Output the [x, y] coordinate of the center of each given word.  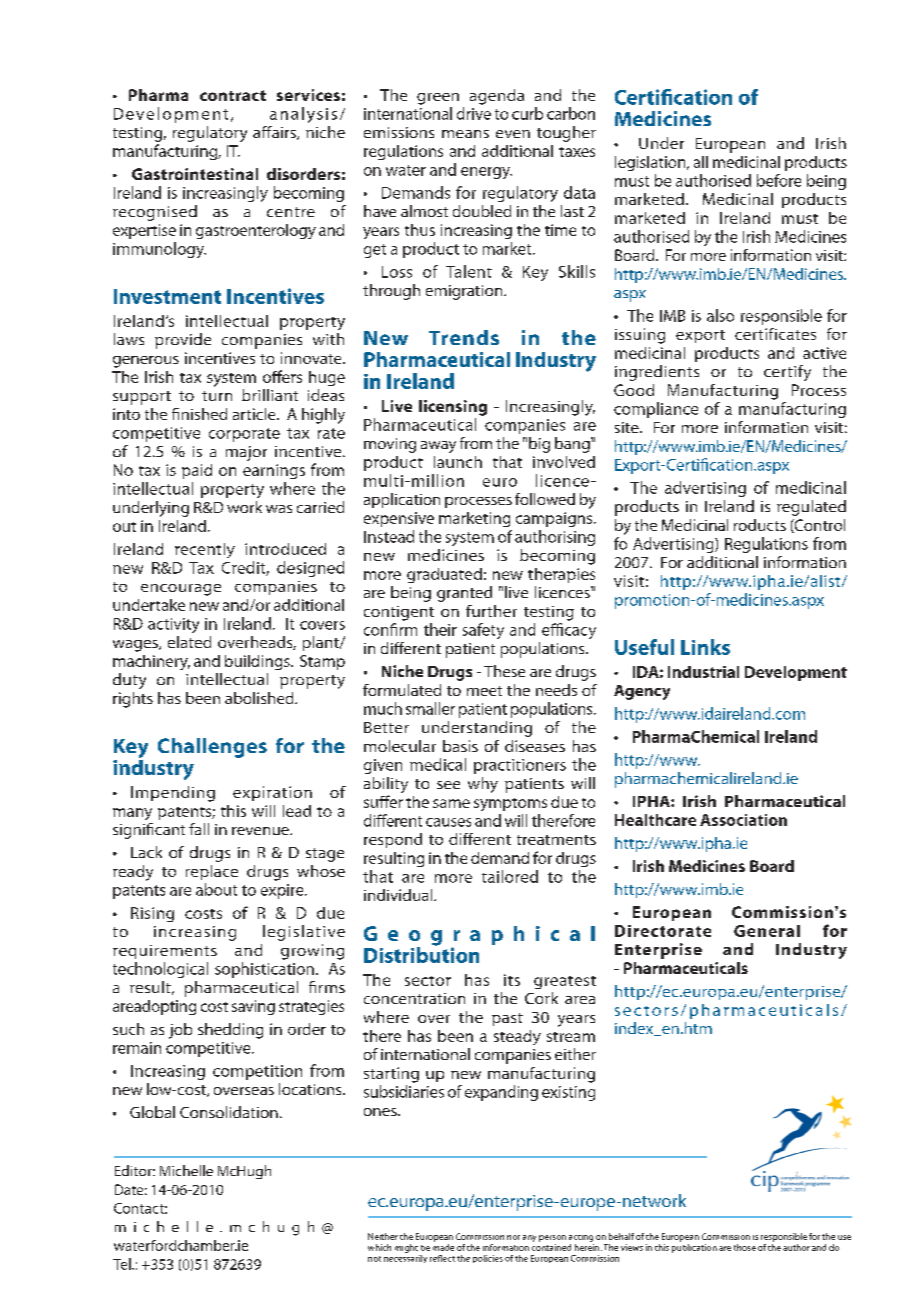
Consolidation [229, 1112]
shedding [230, 1031]
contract [233, 95]
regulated [811, 508]
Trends [464, 337]
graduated [444, 575]
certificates [775, 334]
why [483, 785]
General [767, 931]
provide [183, 341]
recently [205, 550]
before [779, 180]
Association [743, 820]
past [507, 1019]
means [465, 134]
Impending [173, 794]
